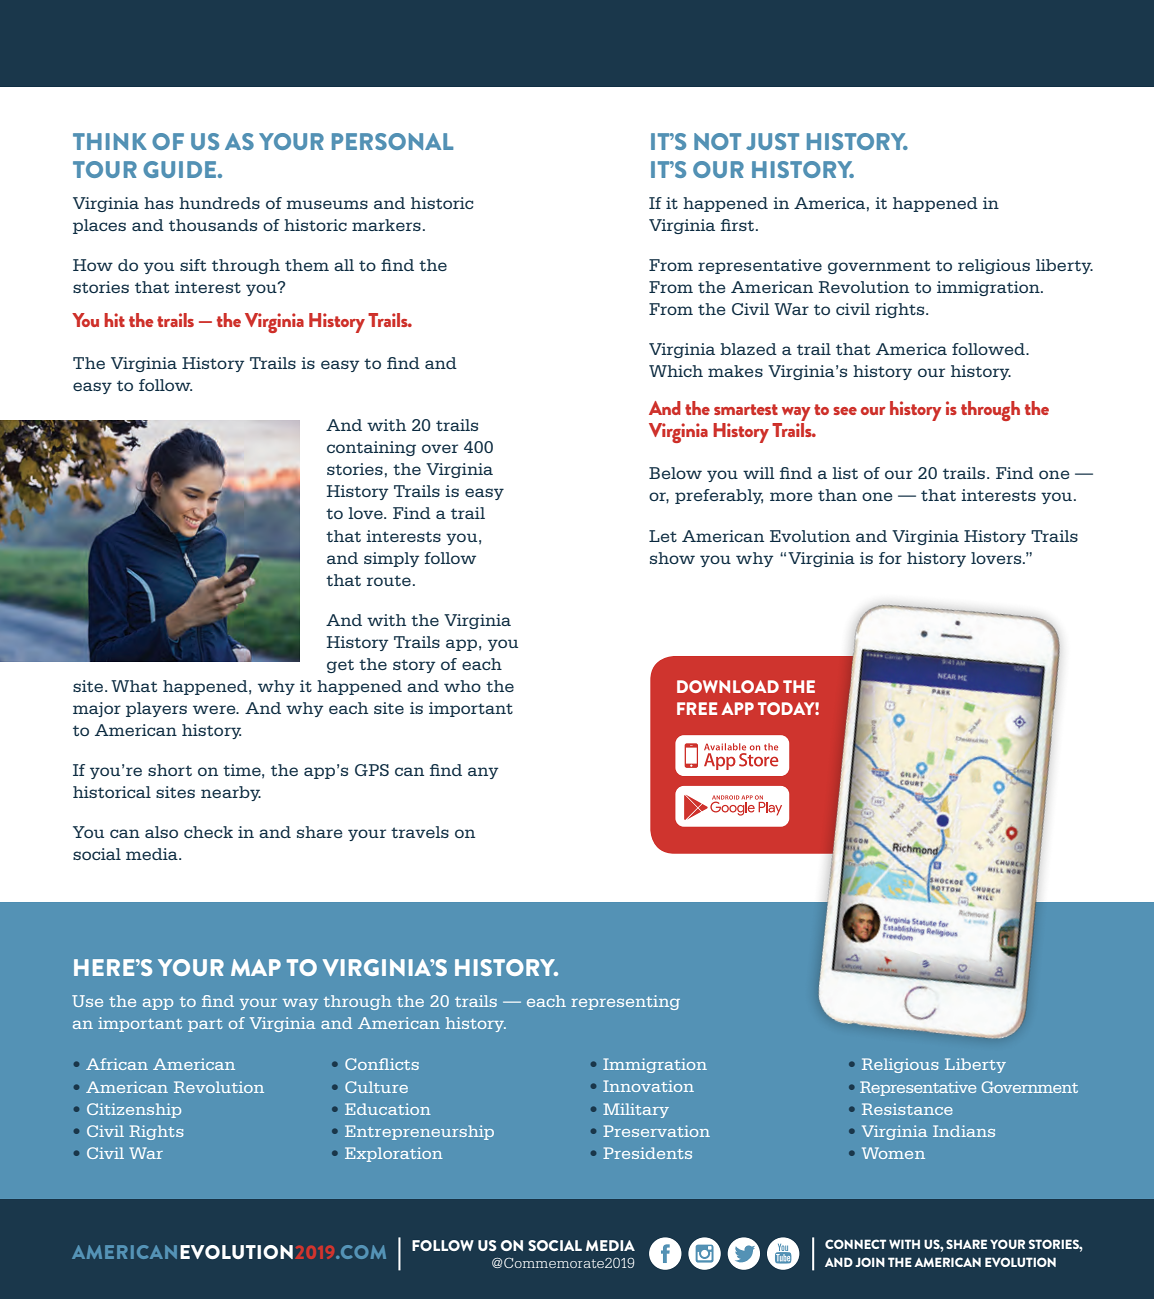 The height and width of the screenshot is (1299, 1154). What do you see at coordinates (208, 832) in the screenshot?
I see `check` at bounding box center [208, 832].
